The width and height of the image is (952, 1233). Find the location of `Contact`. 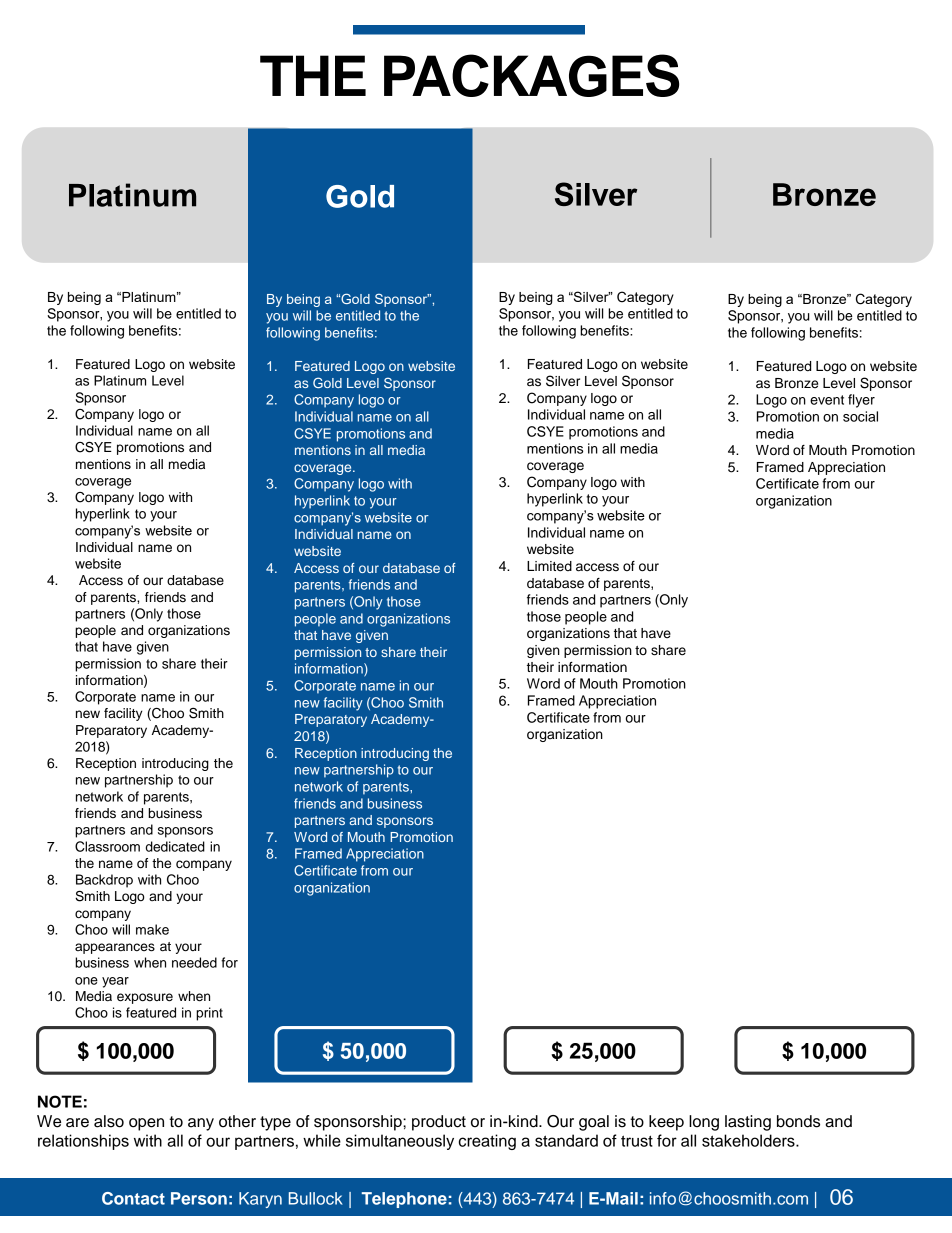

Contact is located at coordinates (133, 1198).
